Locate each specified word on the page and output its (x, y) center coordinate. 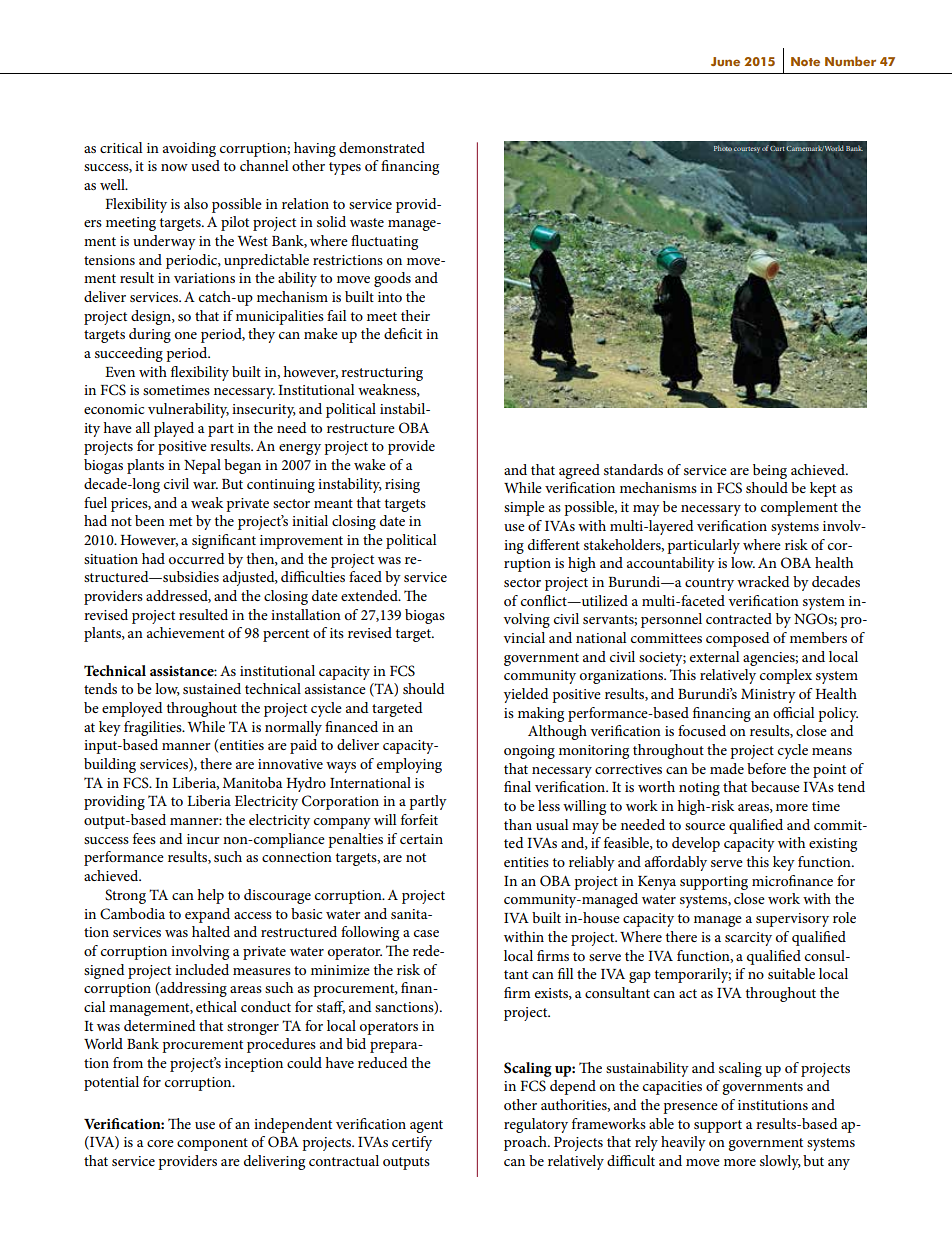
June (725, 61)
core (160, 1143)
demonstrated (382, 147)
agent (426, 1126)
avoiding (189, 149)
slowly (780, 1162)
